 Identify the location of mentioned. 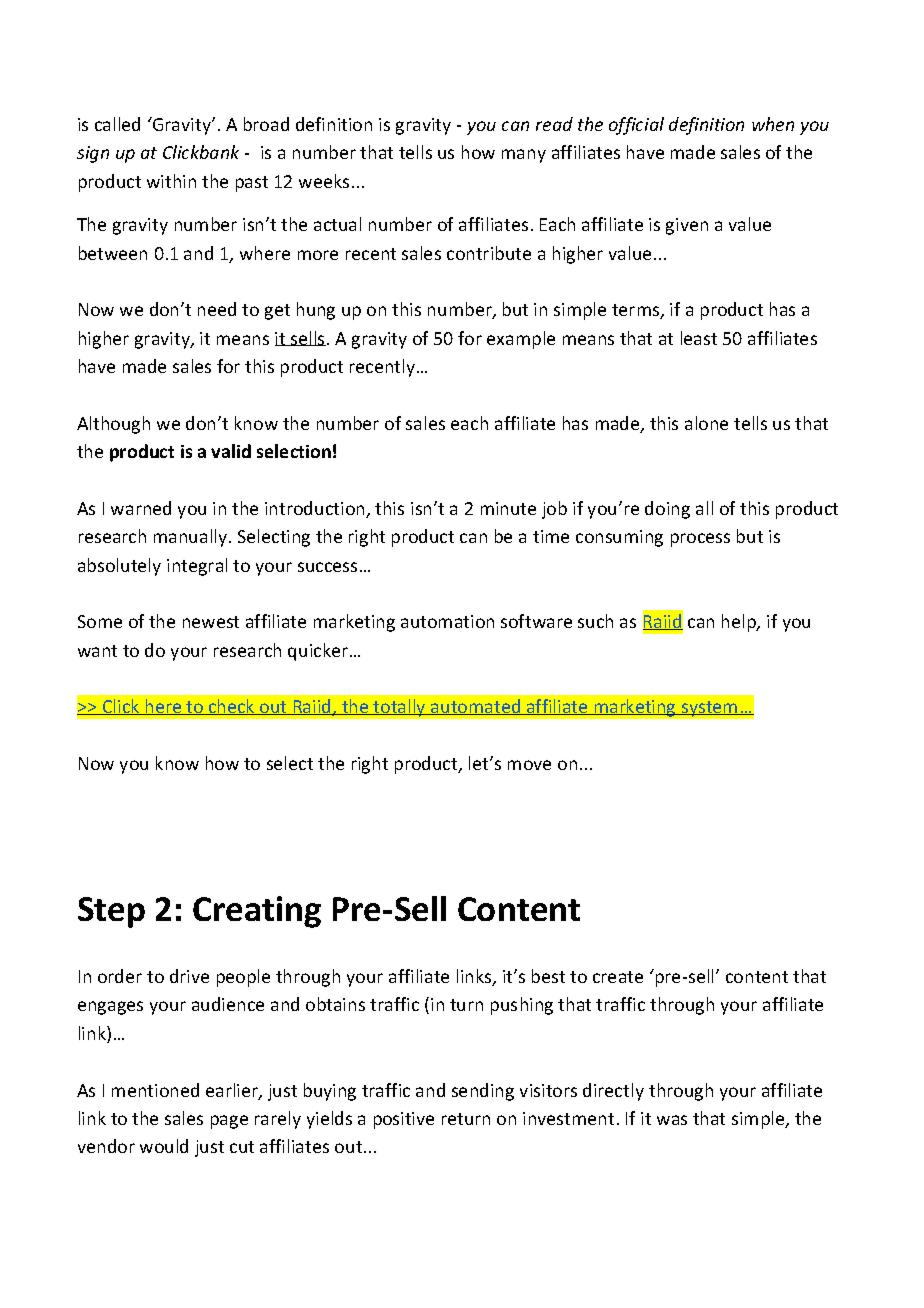
(155, 1090).
